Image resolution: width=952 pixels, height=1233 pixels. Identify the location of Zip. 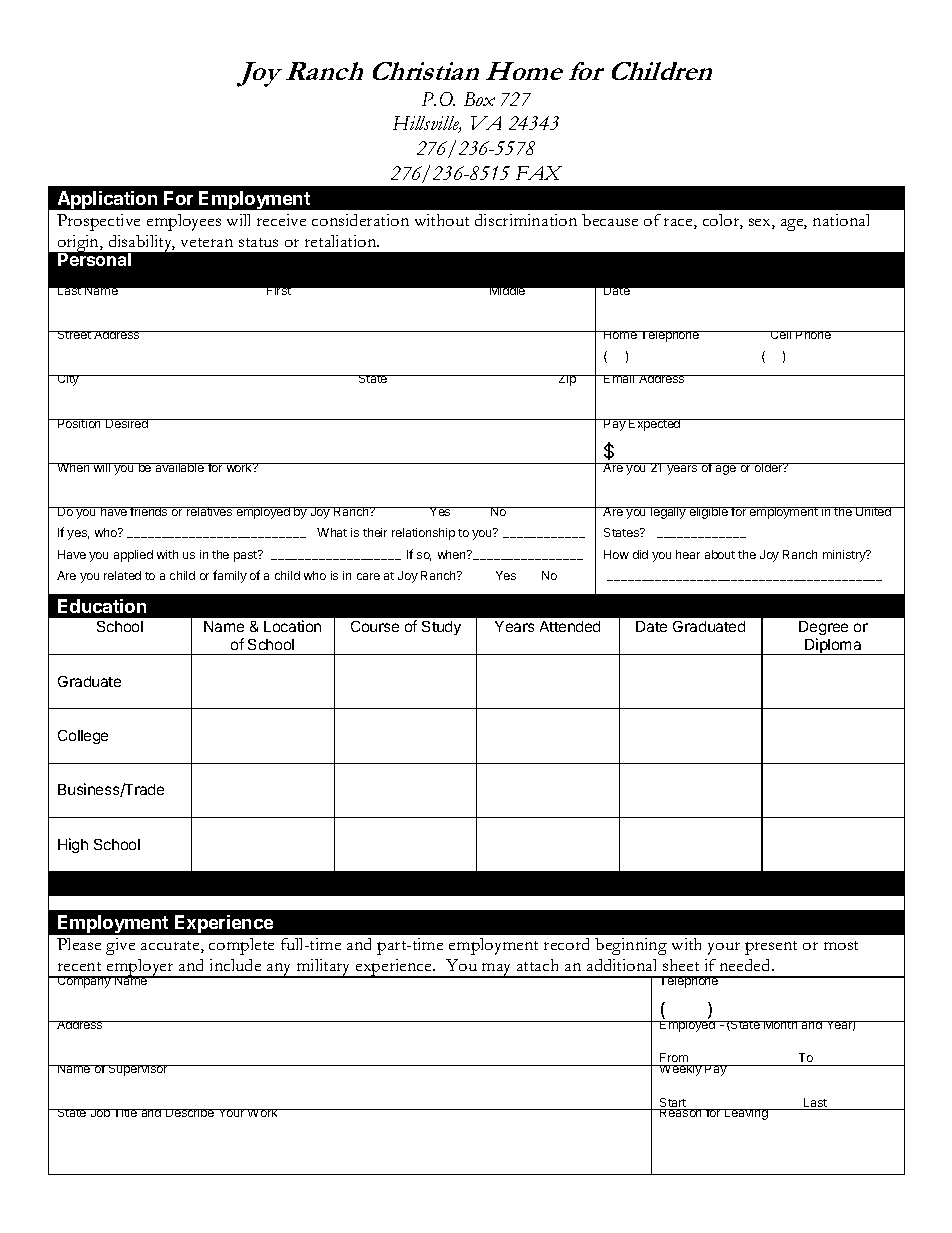
(567, 380).
